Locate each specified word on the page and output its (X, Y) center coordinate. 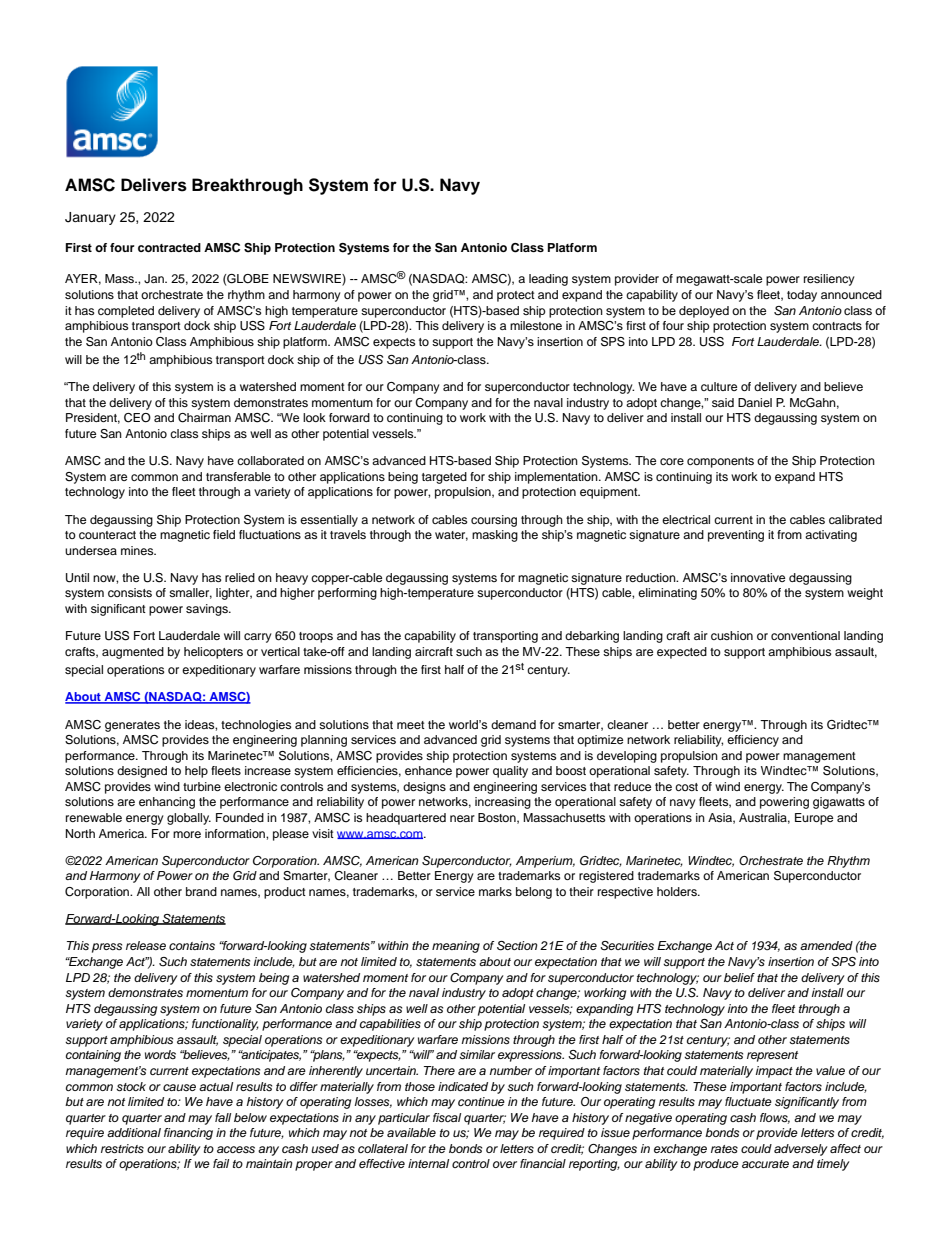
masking (495, 536)
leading (548, 280)
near (462, 818)
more (187, 834)
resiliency (829, 280)
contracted (169, 247)
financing (188, 1134)
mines (138, 550)
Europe (814, 819)
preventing (736, 536)
